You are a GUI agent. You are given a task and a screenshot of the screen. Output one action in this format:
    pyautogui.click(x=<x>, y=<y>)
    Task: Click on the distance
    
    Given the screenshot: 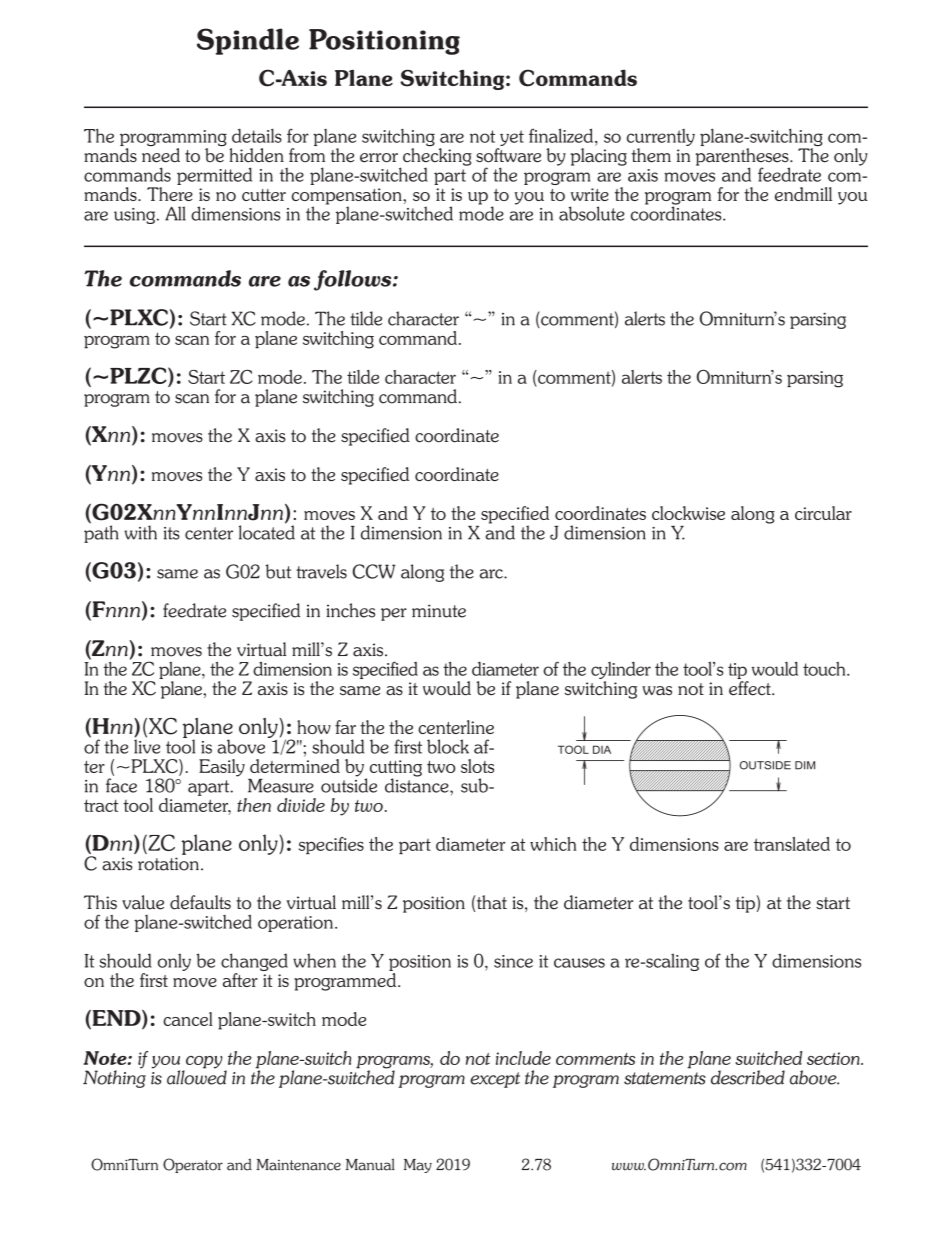 What is the action you would take?
    pyautogui.click(x=418, y=784)
